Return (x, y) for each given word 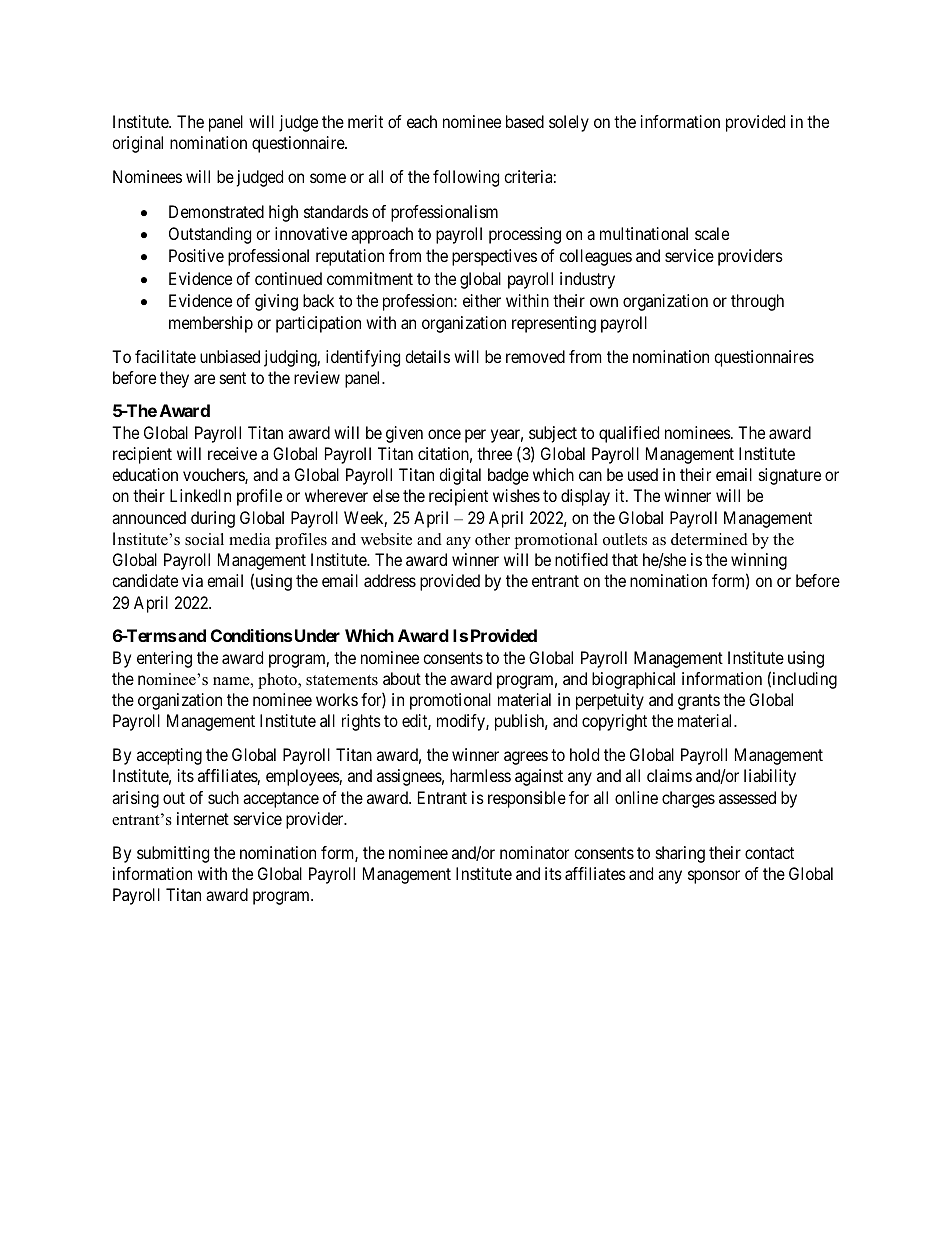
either (482, 300)
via (192, 580)
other (492, 539)
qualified (629, 434)
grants (699, 702)
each (422, 121)
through (757, 302)
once (444, 434)
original (137, 144)
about (402, 678)
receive (232, 453)
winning (759, 561)
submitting (173, 854)
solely (569, 123)
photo (278, 681)
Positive (196, 255)
